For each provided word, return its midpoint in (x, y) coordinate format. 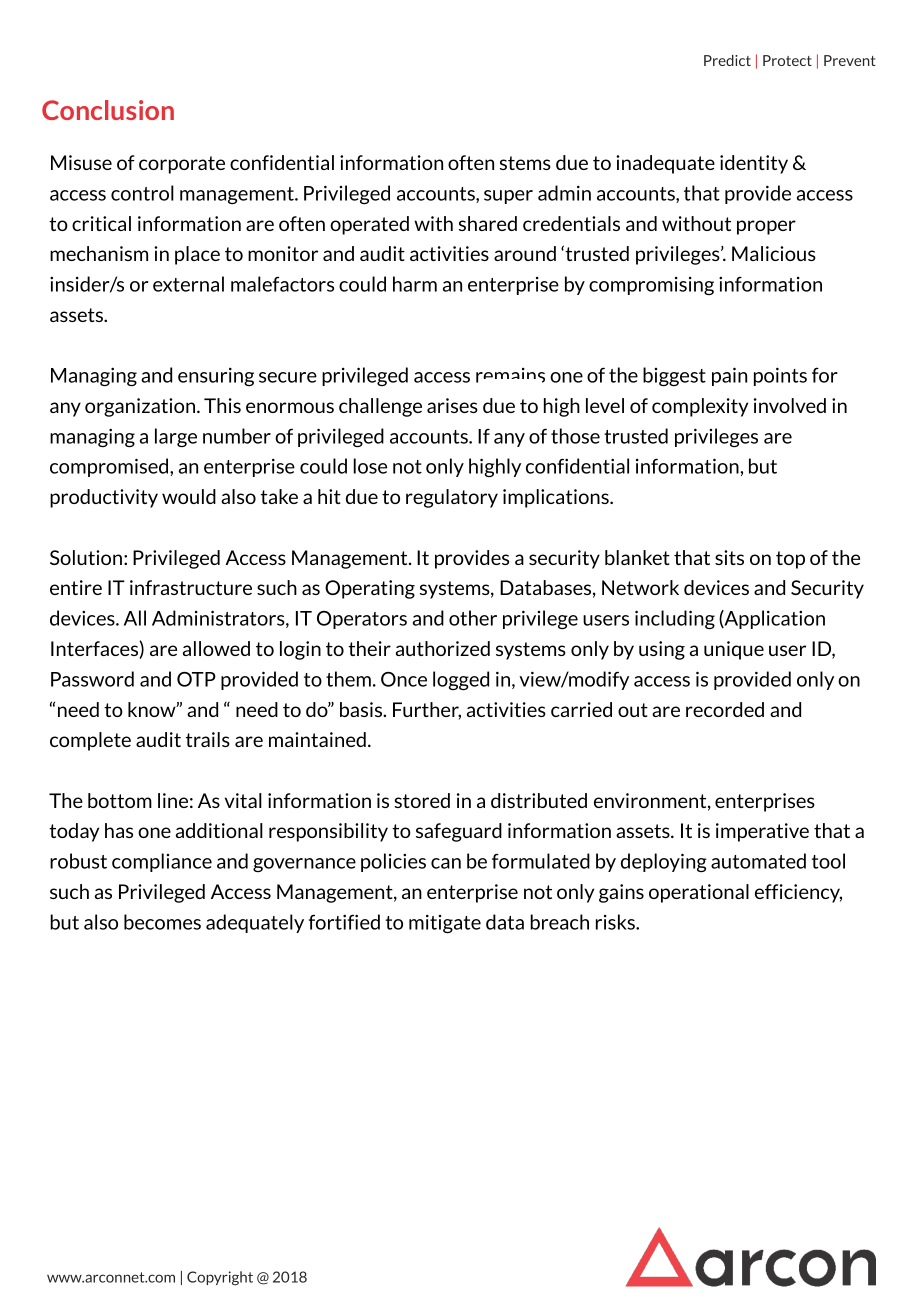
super (508, 197)
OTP (196, 679)
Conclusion (108, 110)
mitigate (445, 924)
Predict (727, 60)
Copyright (220, 1278)
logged (461, 680)
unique (734, 650)
